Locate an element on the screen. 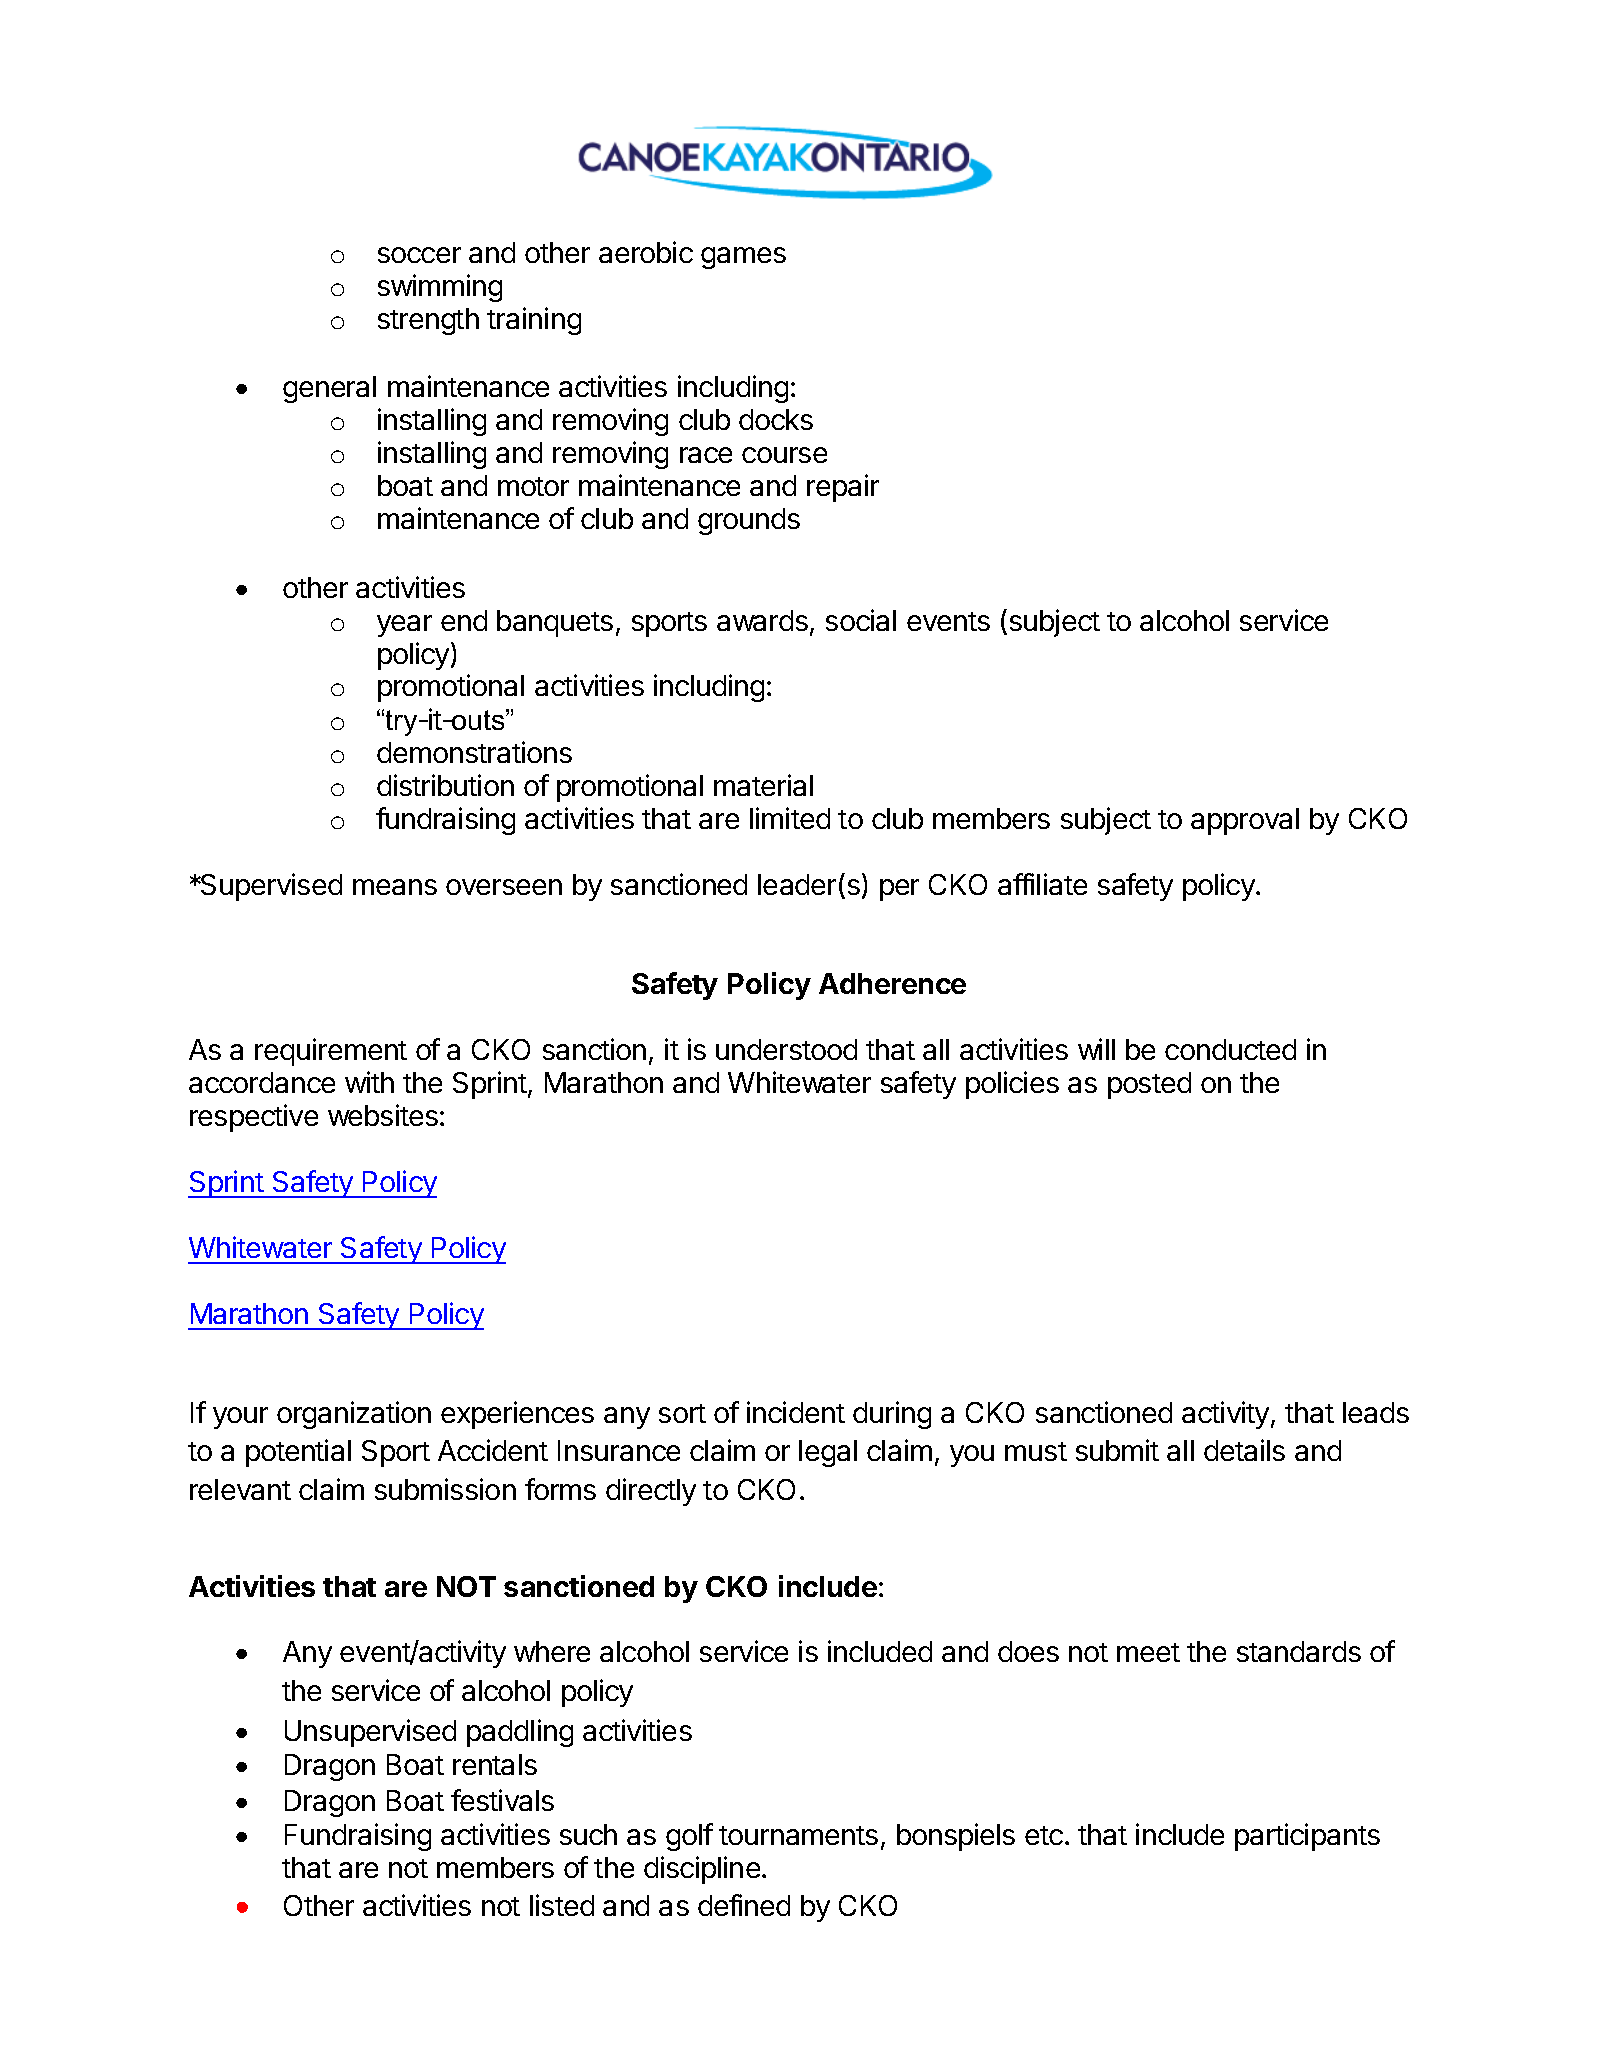  organization is located at coordinates (354, 1415).
